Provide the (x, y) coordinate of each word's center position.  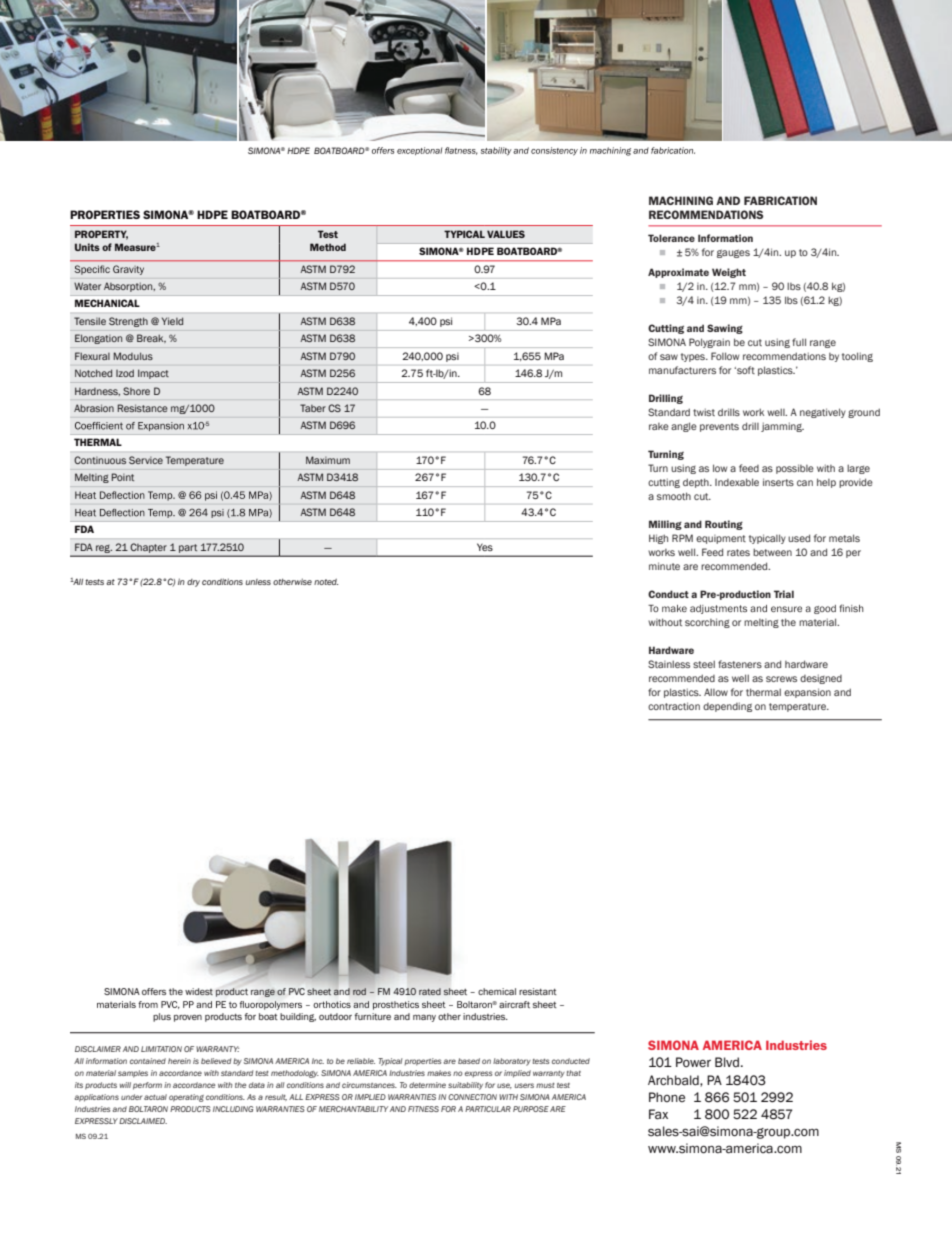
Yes (485, 547)
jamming (782, 427)
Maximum (328, 460)
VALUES (506, 234)
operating (186, 1098)
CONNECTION (472, 1097)
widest (199, 991)
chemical (497, 991)
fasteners (740, 664)
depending (727, 707)
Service (146, 460)
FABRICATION (780, 200)
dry (193, 583)
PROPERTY (101, 235)
